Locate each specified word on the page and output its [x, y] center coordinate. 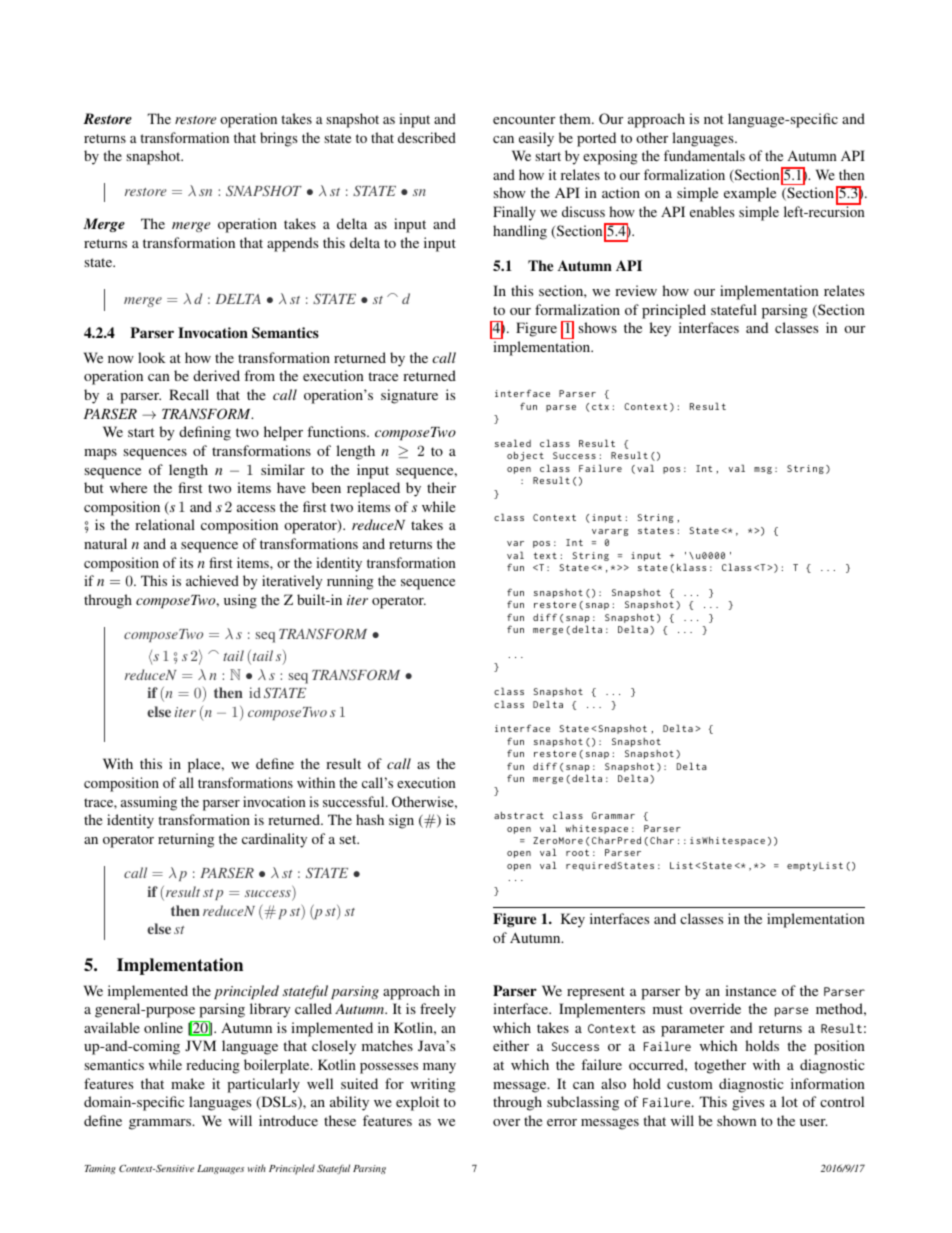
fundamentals [704, 155]
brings [279, 139]
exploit [417, 1103]
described [427, 137]
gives [748, 1103]
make [188, 1083]
